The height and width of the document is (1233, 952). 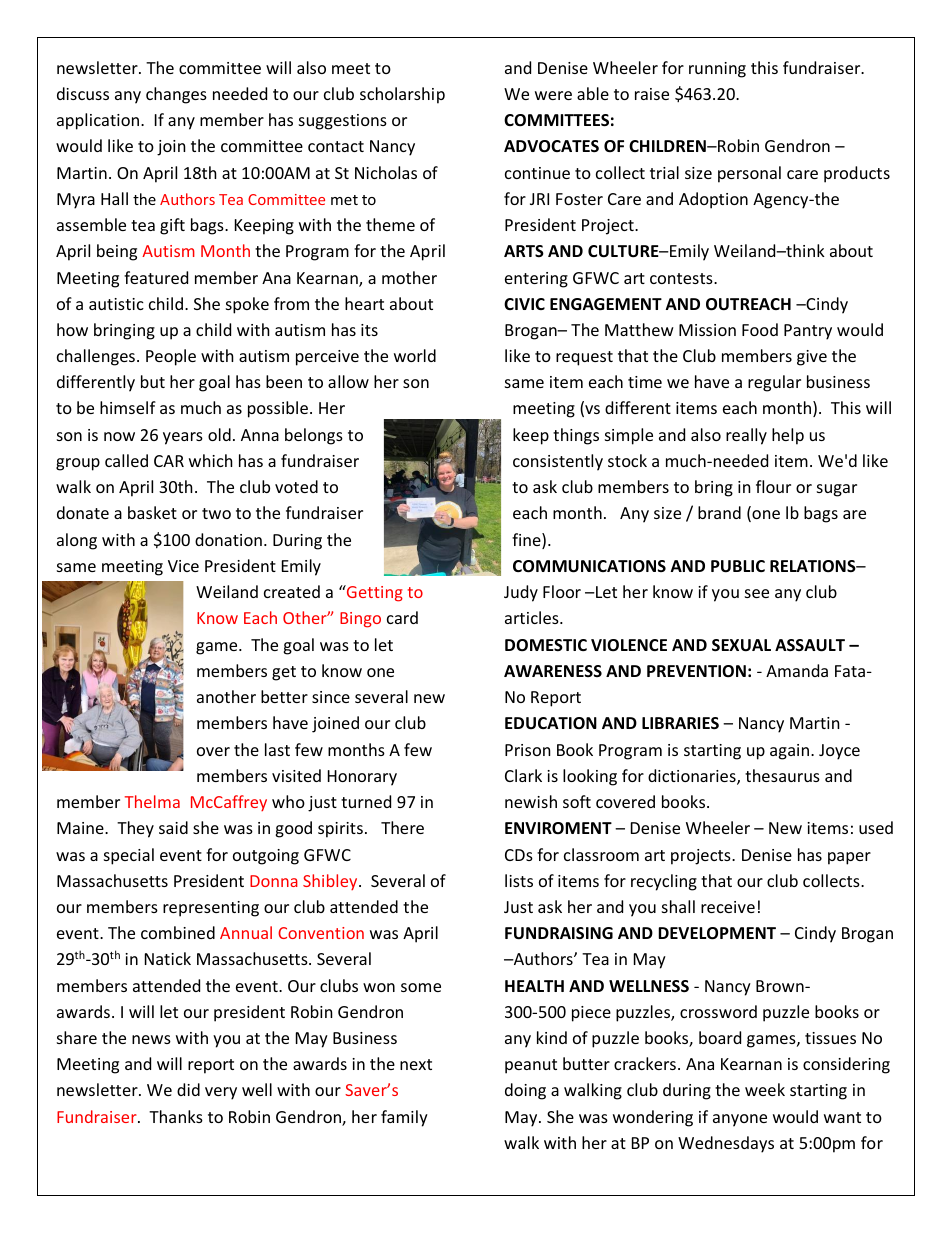 I want to click on world, so click(x=415, y=355).
